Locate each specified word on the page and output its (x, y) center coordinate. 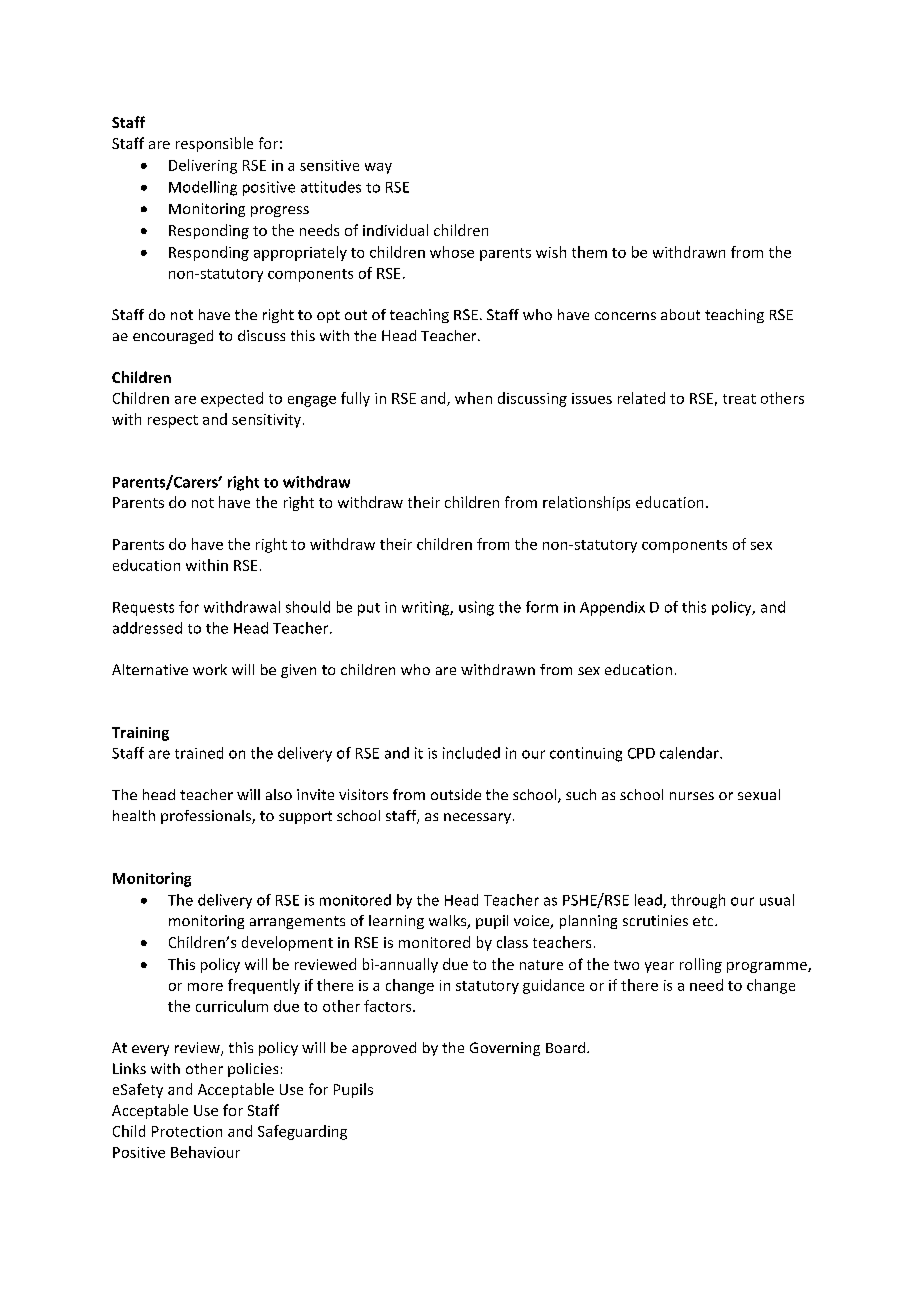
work (210, 669)
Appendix (612, 608)
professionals (207, 817)
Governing (505, 1049)
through (698, 901)
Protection (187, 1131)
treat (739, 399)
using (476, 608)
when (473, 398)
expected (232, 399)
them (589, 252)
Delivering (203, 166)
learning (396, 922)
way (378, 168)
